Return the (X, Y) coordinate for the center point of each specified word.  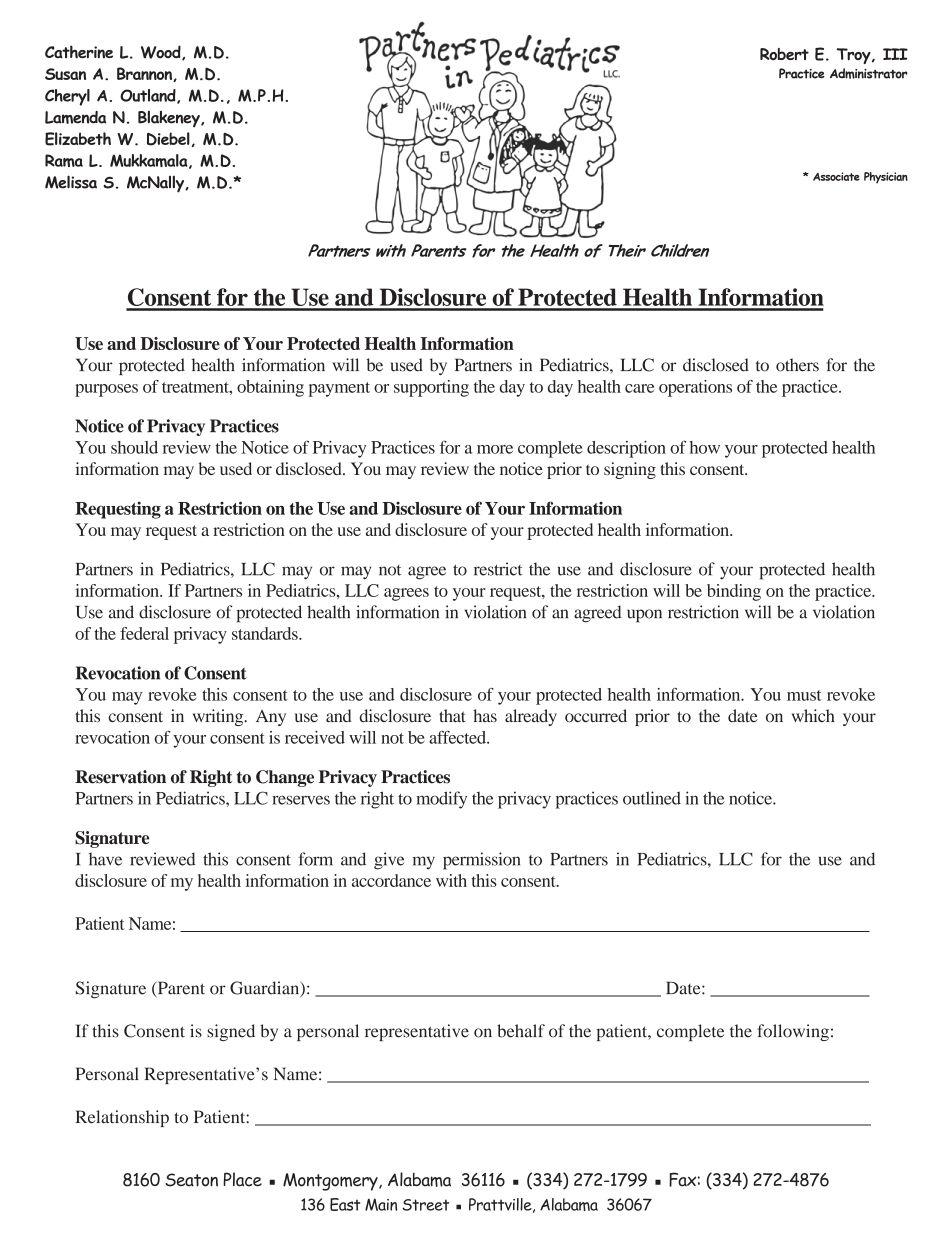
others (797, 365)
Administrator (869, 73)
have (105, 859)
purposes (106, 390)
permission (481, 861)
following (793, 1032)
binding (734, 592)
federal (144, 633)
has (485, 715)
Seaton (192, 1180)
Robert (784, 54)
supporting (431, 388)
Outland (149, 96)
